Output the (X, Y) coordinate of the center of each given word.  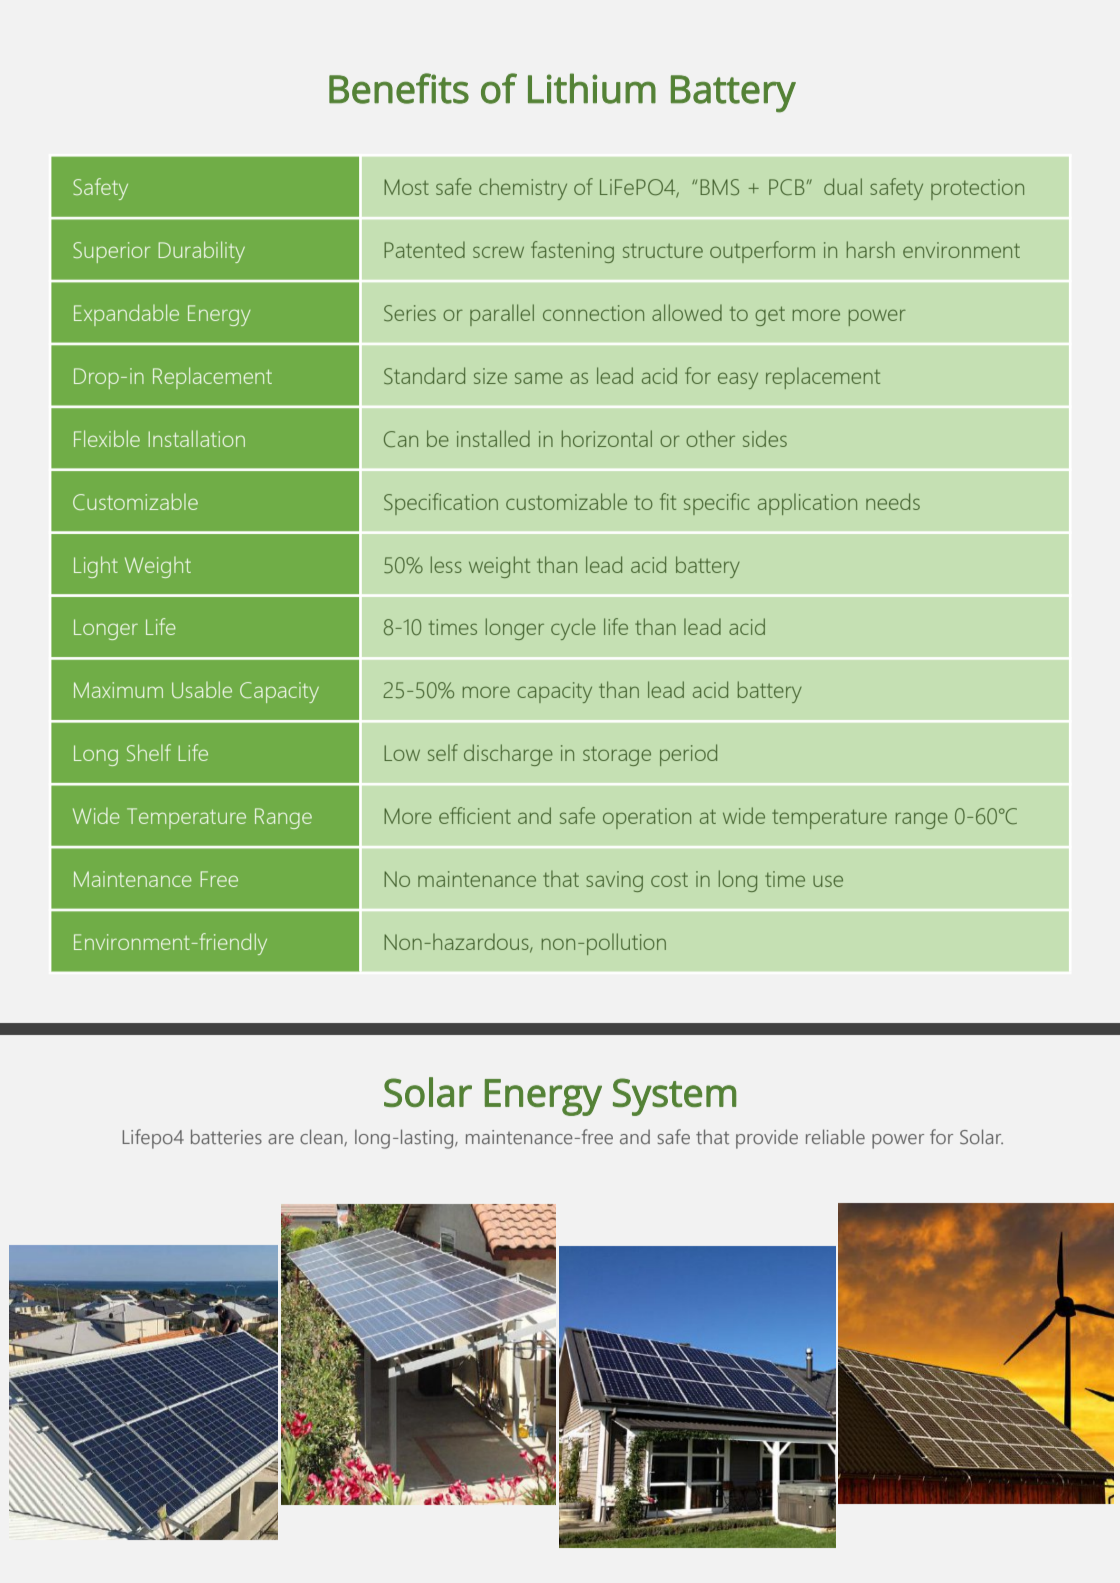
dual (843, 186)
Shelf (149, 752)
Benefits (399, 88)
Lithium (592, 88)
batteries (226, 1137)
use (828, 881)
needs (893, 501)
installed (493, 438)
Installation (196, 438)
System (674, 1097)
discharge (508, 755)
